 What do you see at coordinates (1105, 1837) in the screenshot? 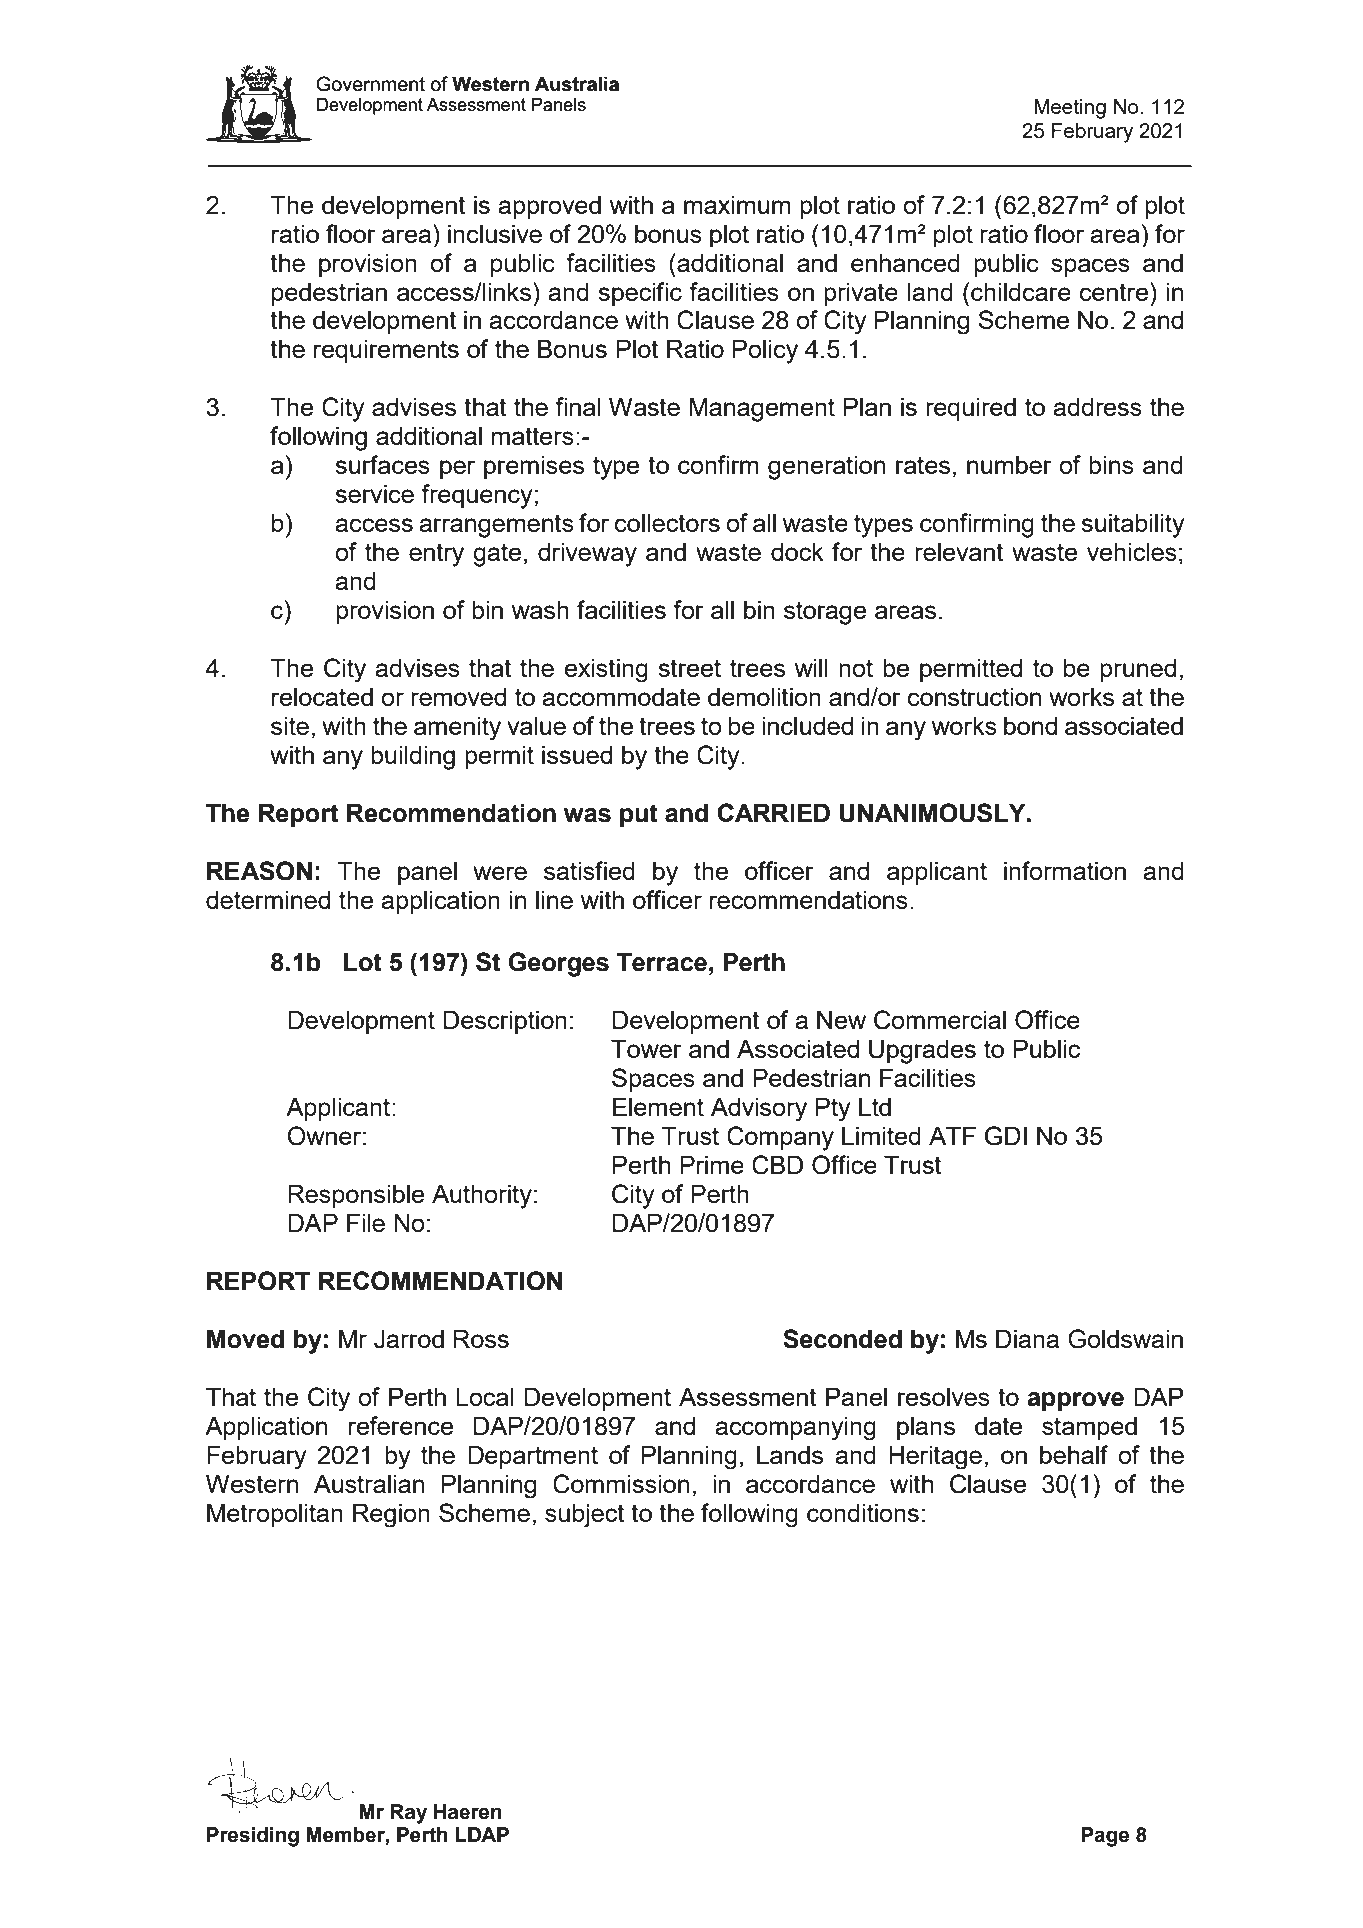
I see `Page` at bounding box center [1105, 1837].
